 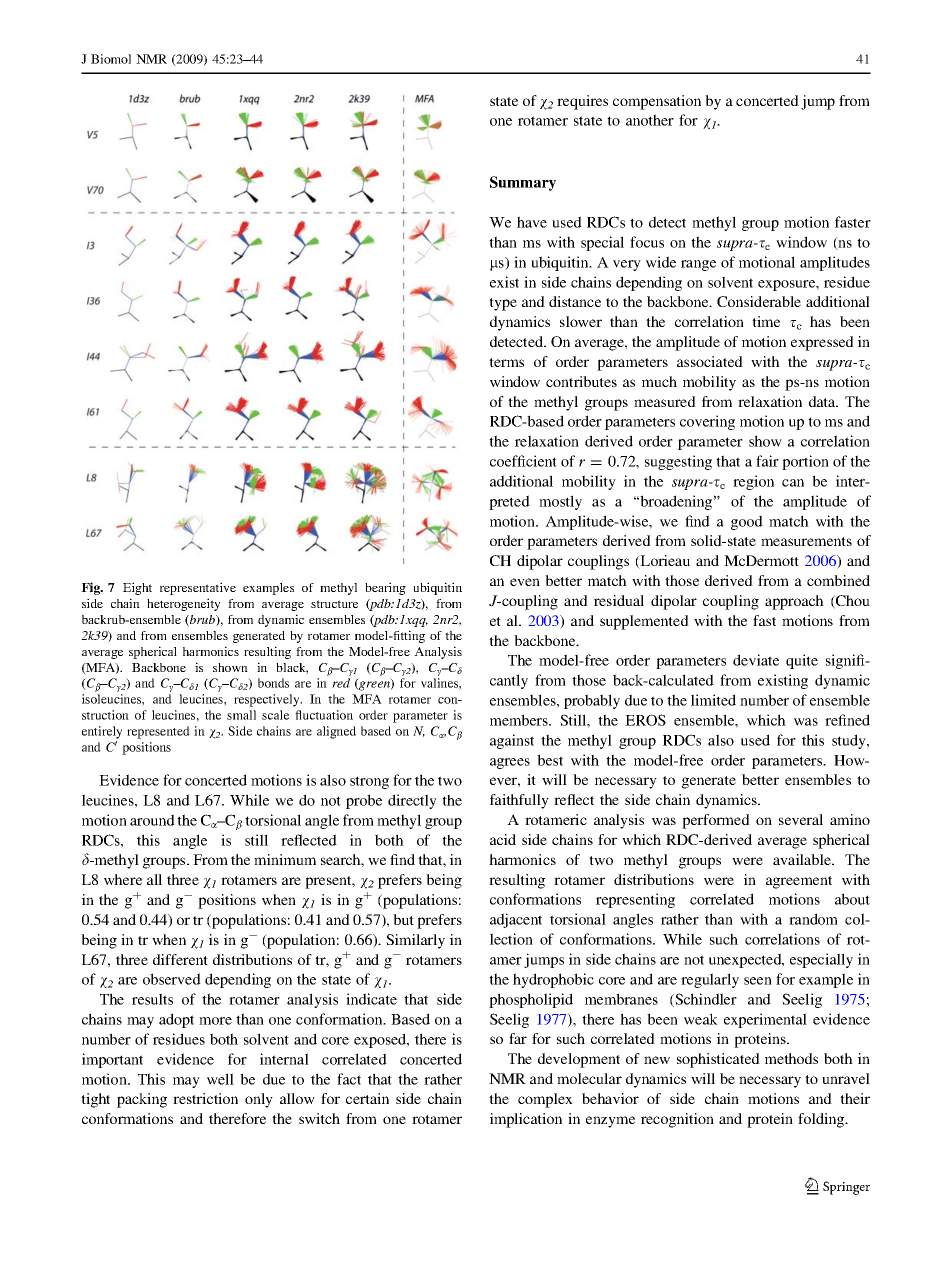 What do you see at coordinates (523, 461) in the screenshot?
I see `coefficient` at bounding box center [523, 461].
